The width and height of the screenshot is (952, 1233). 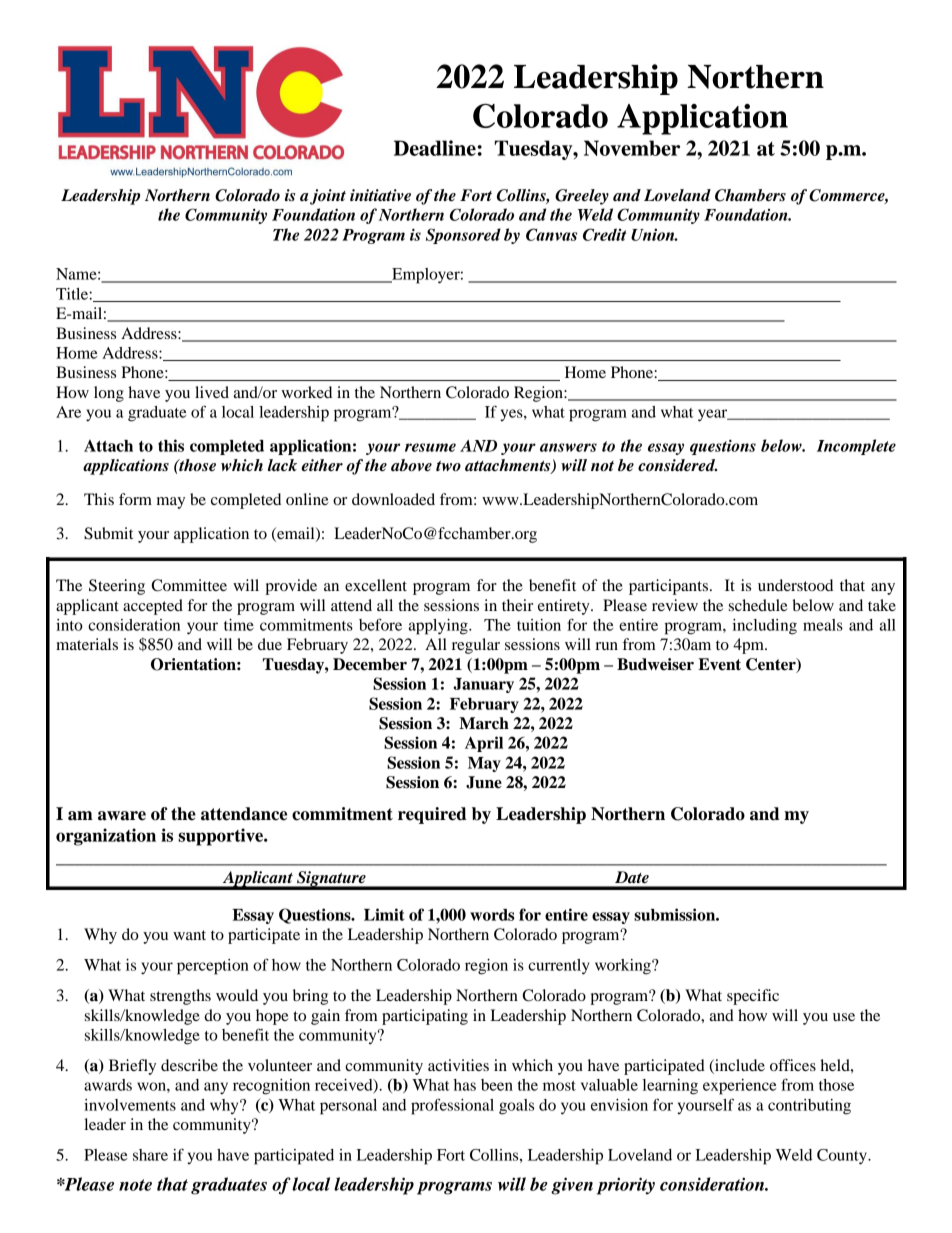 What do you see at coordinates (435, 148) in the screenshot?
I see `Deadline` at bounding box center [435, 148].
